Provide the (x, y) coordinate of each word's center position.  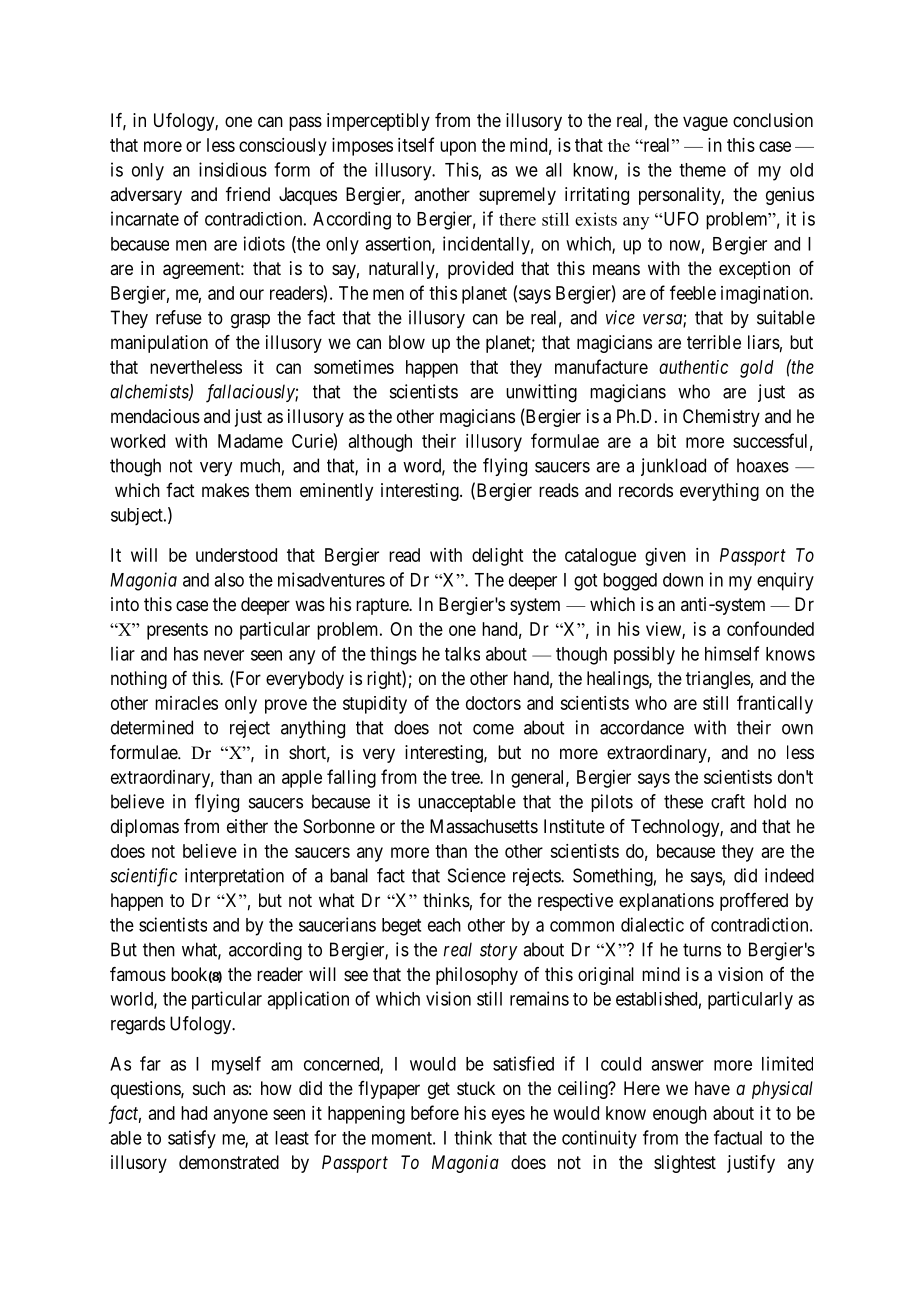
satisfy (192, 1139)
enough (680, 1115)
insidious (233, 169)
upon (458, 148)
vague (705, 123)
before (435, 1112)
